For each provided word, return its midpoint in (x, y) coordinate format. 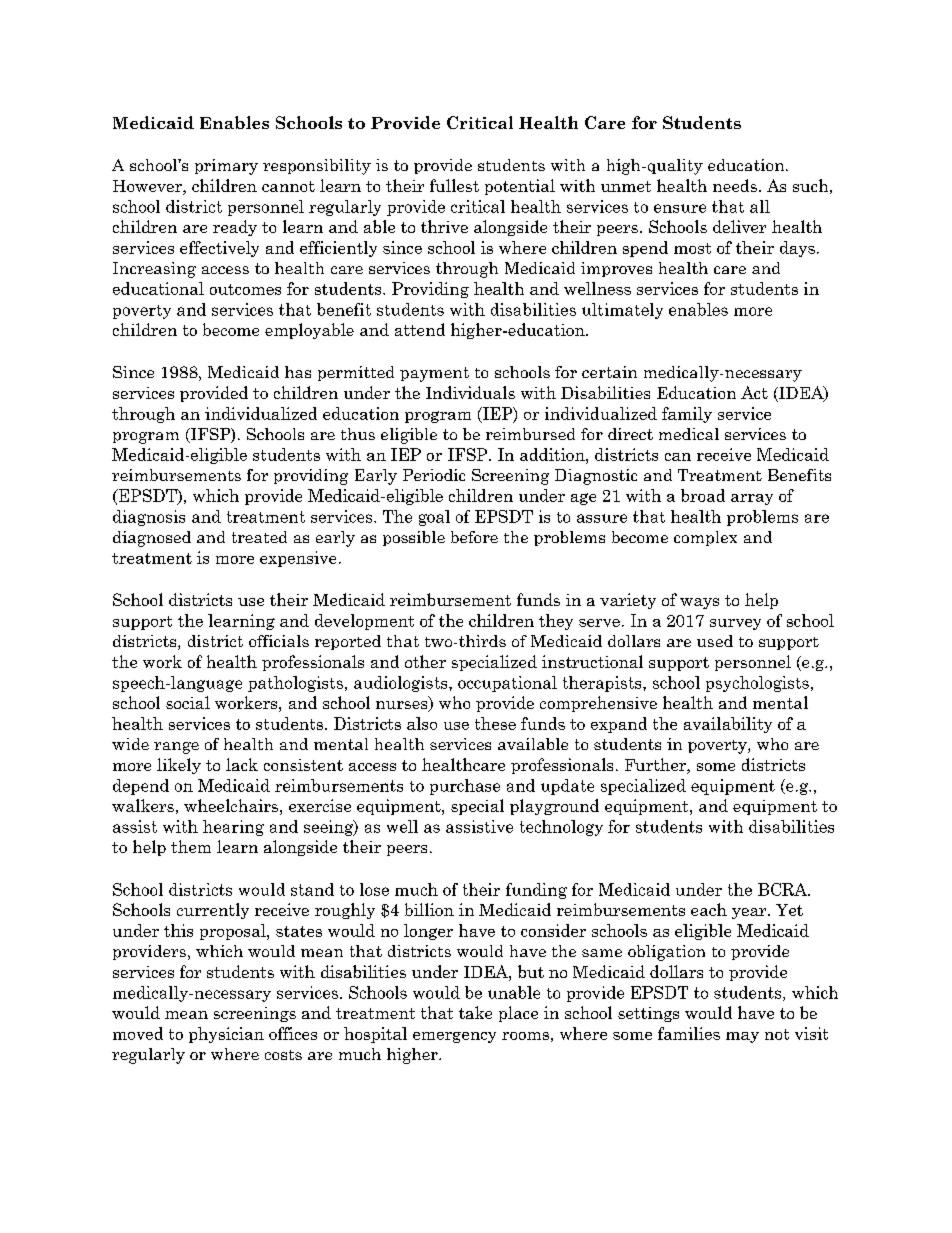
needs (735, 185)
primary (226, 167)
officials (279, 641)
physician (226, 1035)
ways (699, 603)
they (556, 622)
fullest (454, 185)
